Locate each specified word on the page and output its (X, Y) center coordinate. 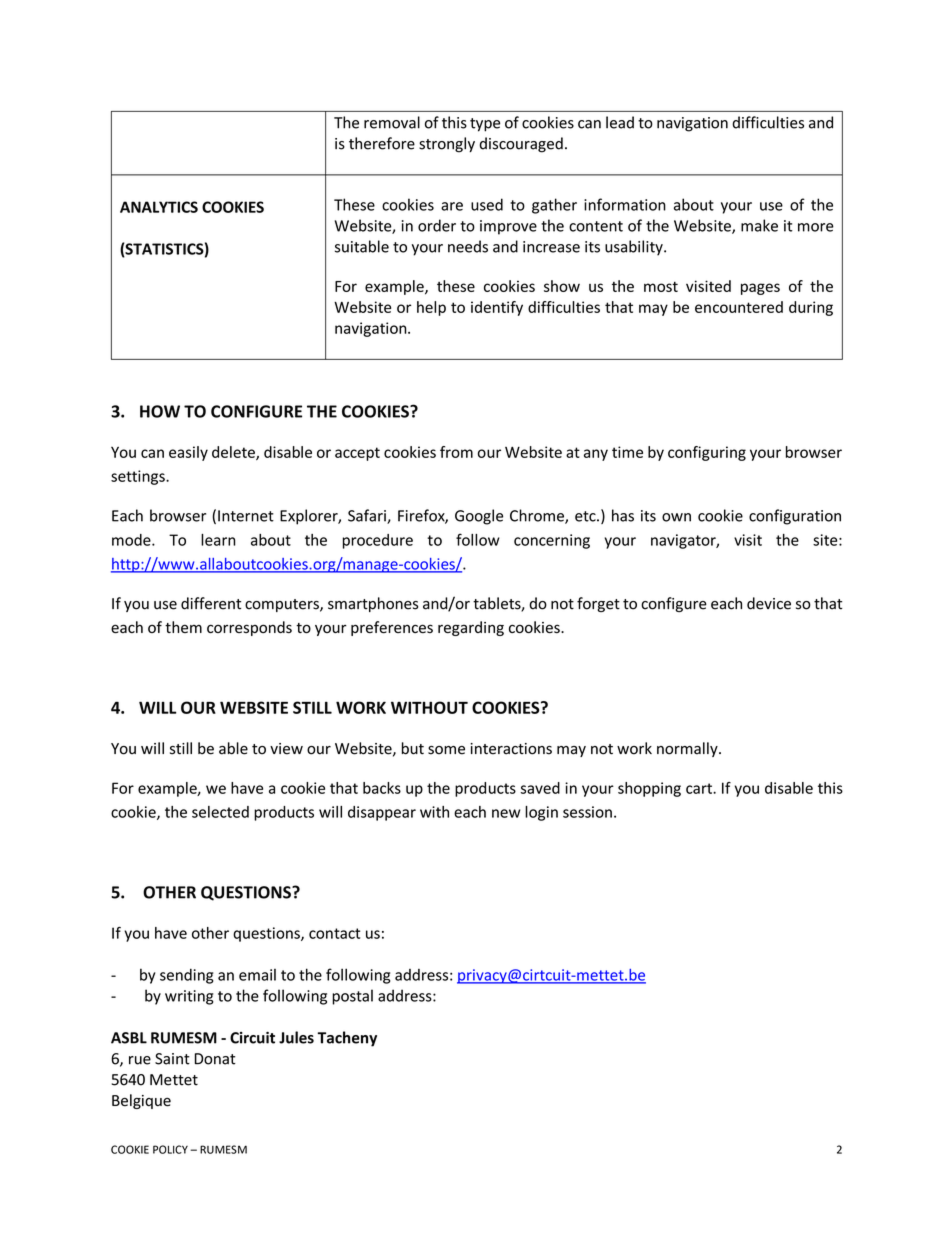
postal (352, 997)
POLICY (170, 1149)
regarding (471, 628)
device (769, 603)
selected (220, 812)
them (183, 627)
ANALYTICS (159, 207)
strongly (447, 145)
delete (234, 453)
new (506, 813)
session (587, 812)
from (456, 452)
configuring (707, 453)
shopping (649, 789)
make (759, 225)
